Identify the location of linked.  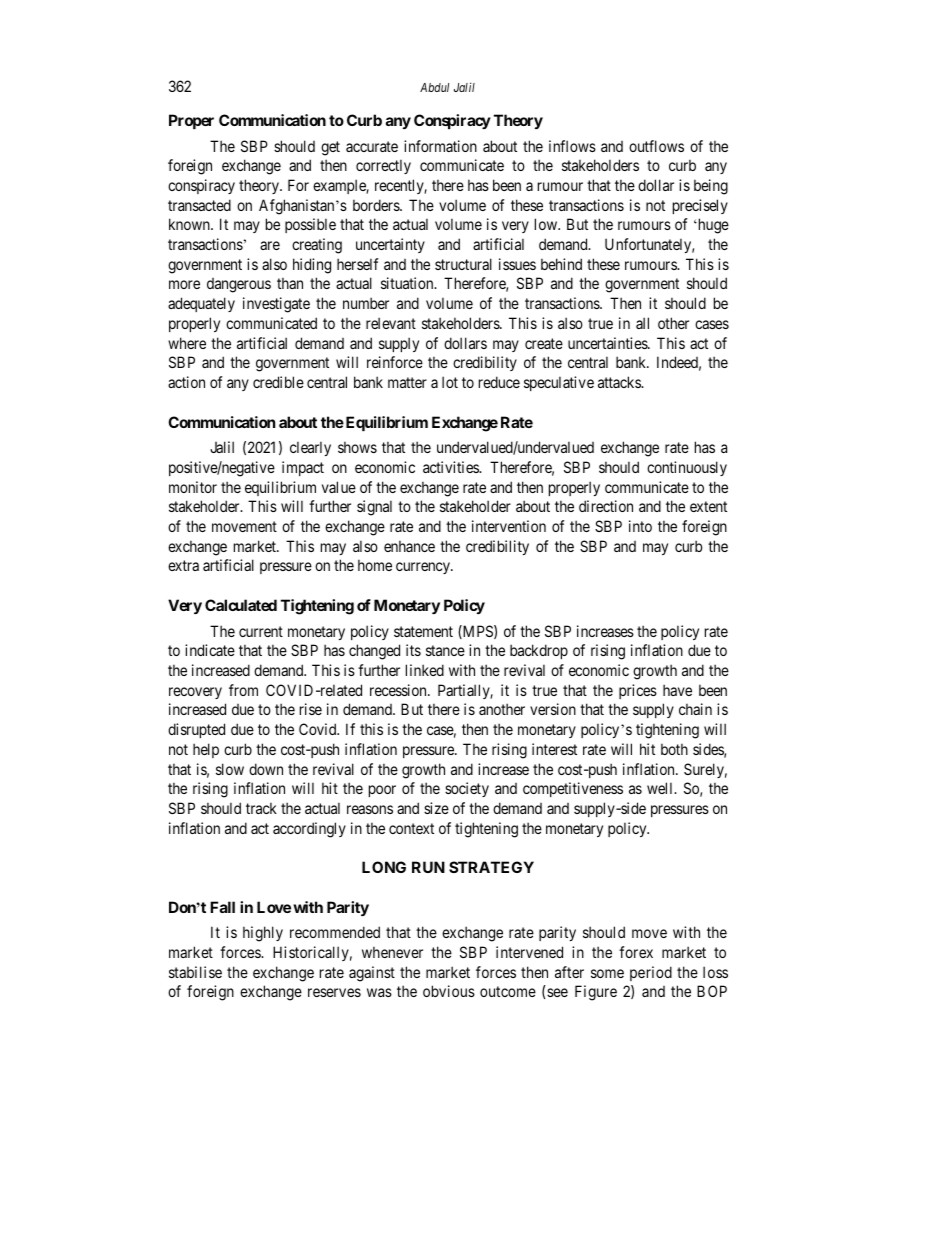
(425, 670).
